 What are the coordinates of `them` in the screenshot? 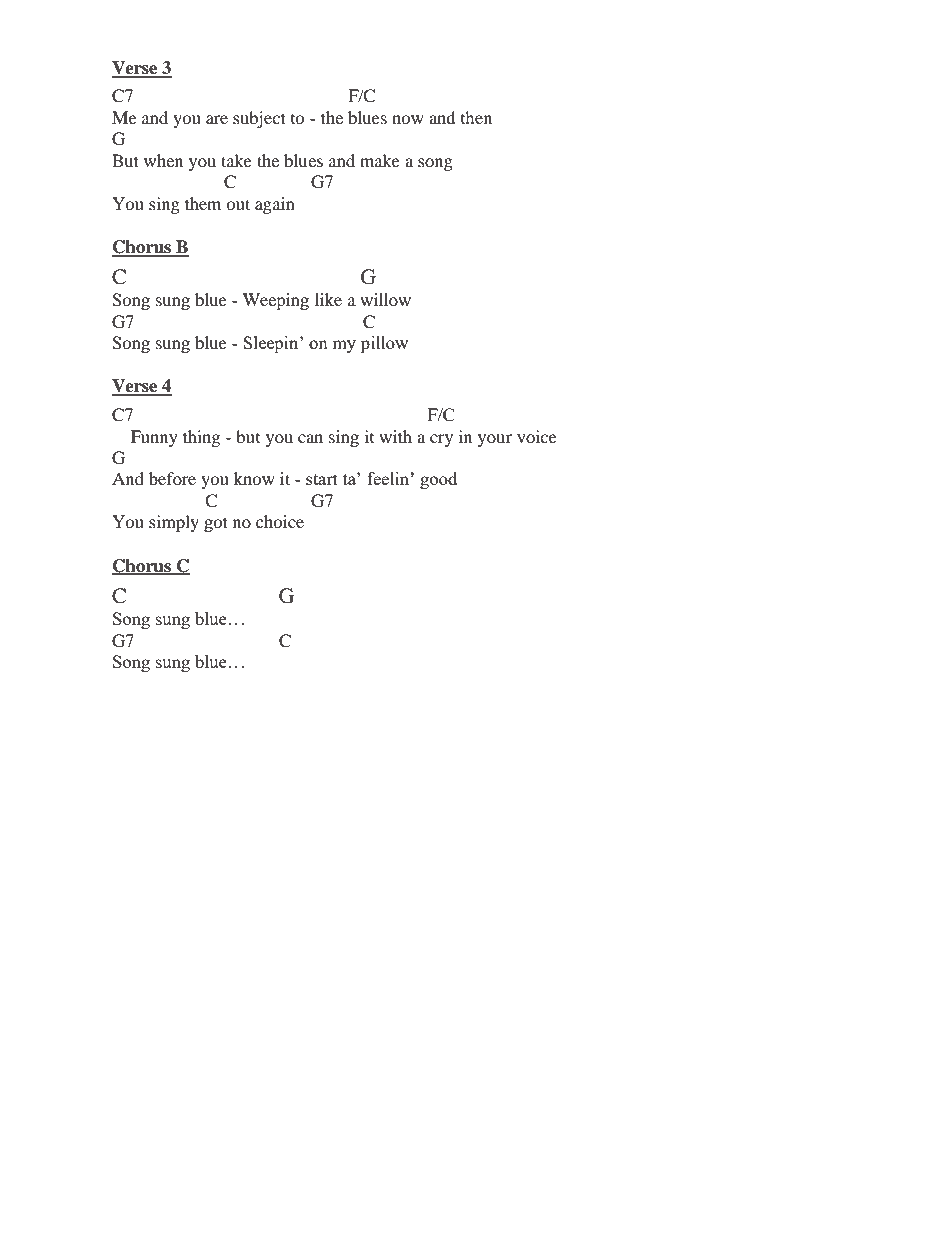 It's located at (203, 203).
